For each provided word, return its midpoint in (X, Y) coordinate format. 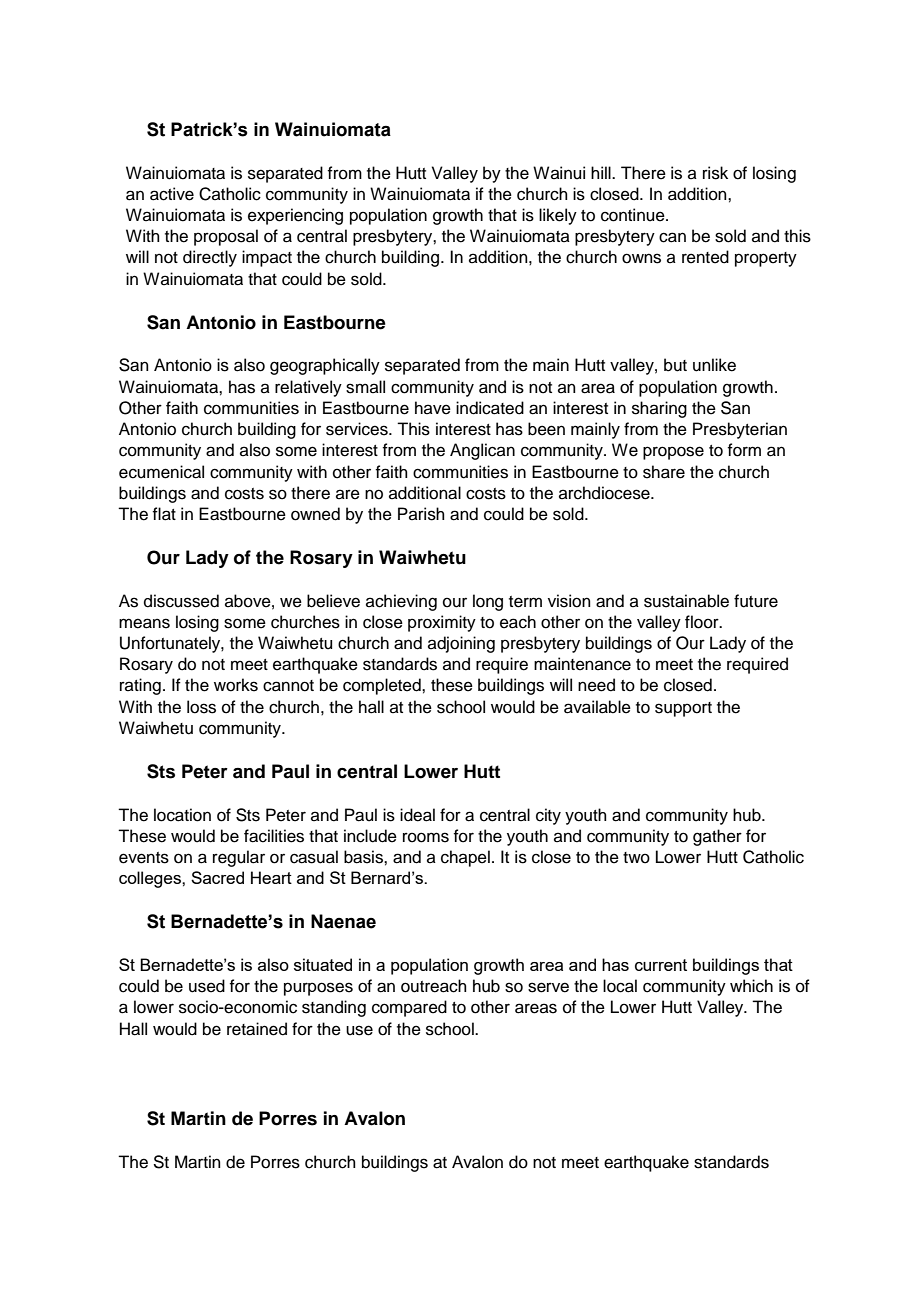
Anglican (482, 451)
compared (409, 1008)
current (661, 965)
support (683, 709)
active (172, 194)
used (207, 986)
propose (673, 453)
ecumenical (161, 472)
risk (715, 173)
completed (383, 686)
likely (558, 216)
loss (201, 707)
